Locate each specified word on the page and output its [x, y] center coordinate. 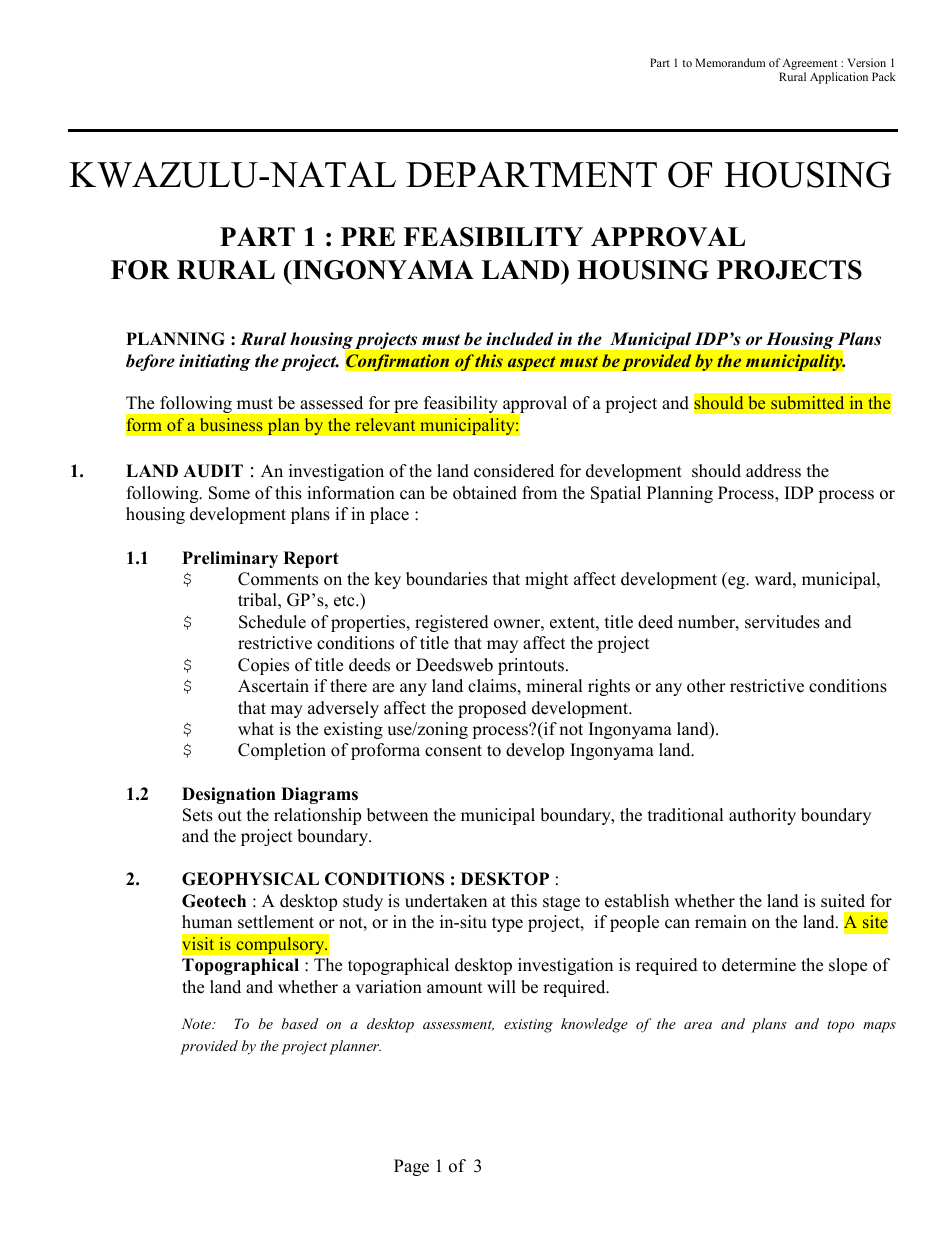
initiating [215, 362]
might [546, 580]
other [706, 686]
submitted [807, 402]
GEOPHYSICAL [250, 879]
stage [561, 903]
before [150, 362]
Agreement [809, 64]
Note [198, 1023]
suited [843, 901]
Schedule [272, 622]
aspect [531, 363]
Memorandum [730, 62]
